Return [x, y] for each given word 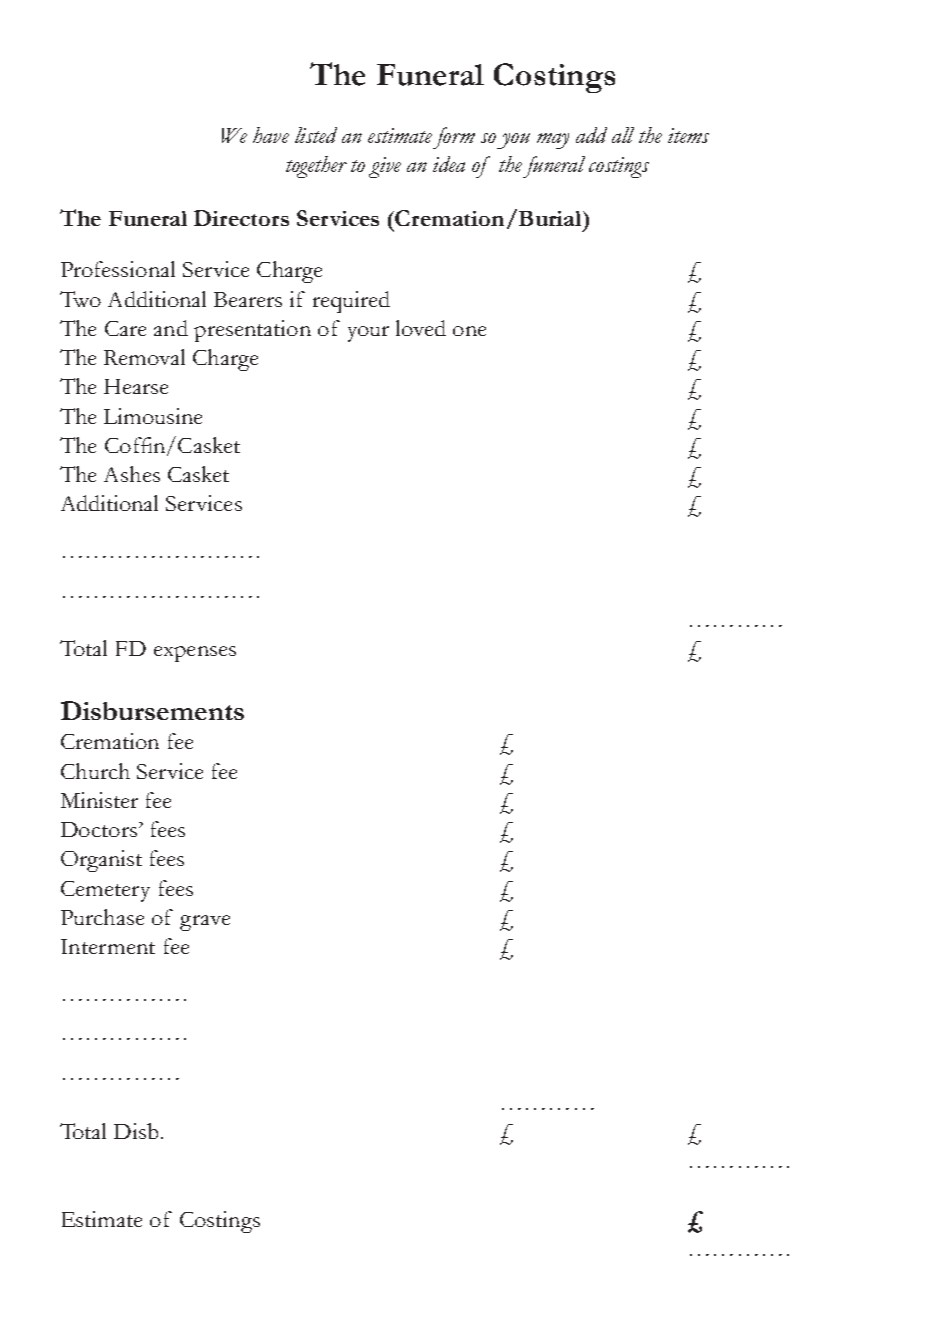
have [271, 135]
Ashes [132, 474]
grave [205, 923]
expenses [195, 654]
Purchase [102, 917]
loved [421, 328]
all [623, 135]
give [385, 167]
